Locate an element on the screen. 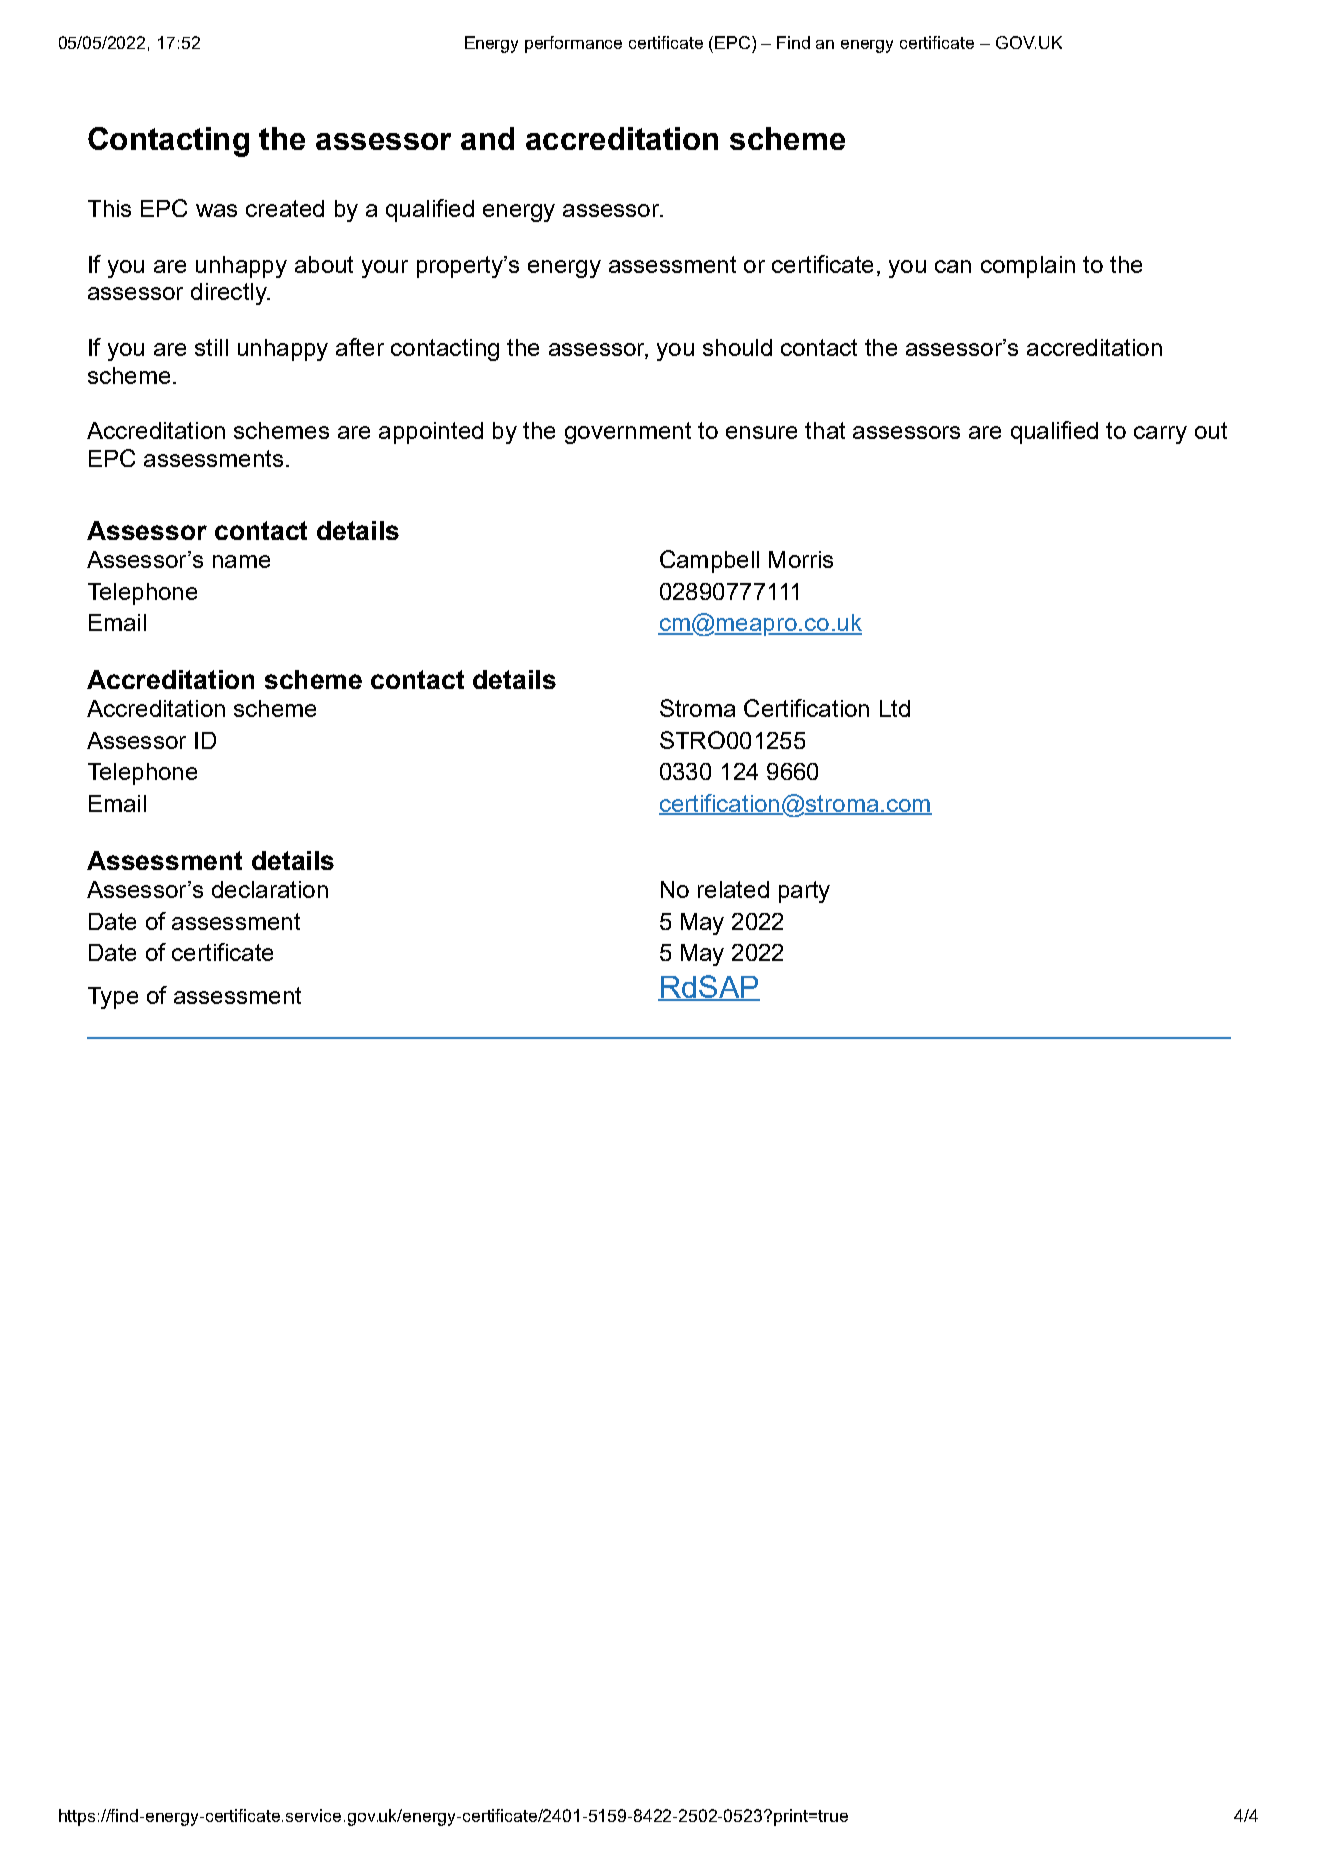 This screenshot has width=1317, height=1859. Ltd is located at coordinates (895, 708).
